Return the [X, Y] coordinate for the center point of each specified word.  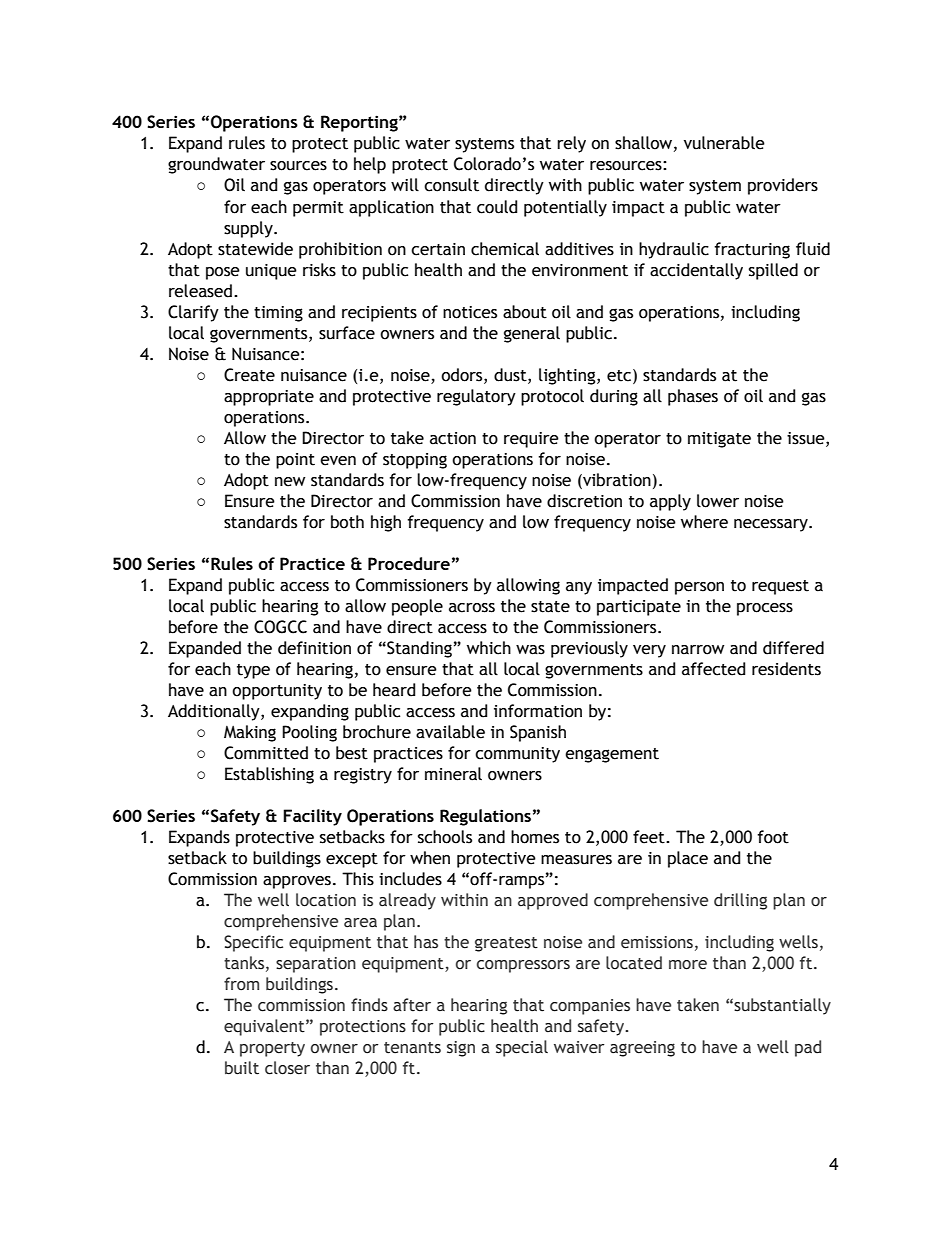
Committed [266, 753]
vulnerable [724, 143]
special [522, 1048]
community [517, 755]
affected [713, 669]
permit [318, 209]
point [295, 461]
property [272, 1049]
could [497, 207]
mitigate [719, 440]
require [531, 440]
